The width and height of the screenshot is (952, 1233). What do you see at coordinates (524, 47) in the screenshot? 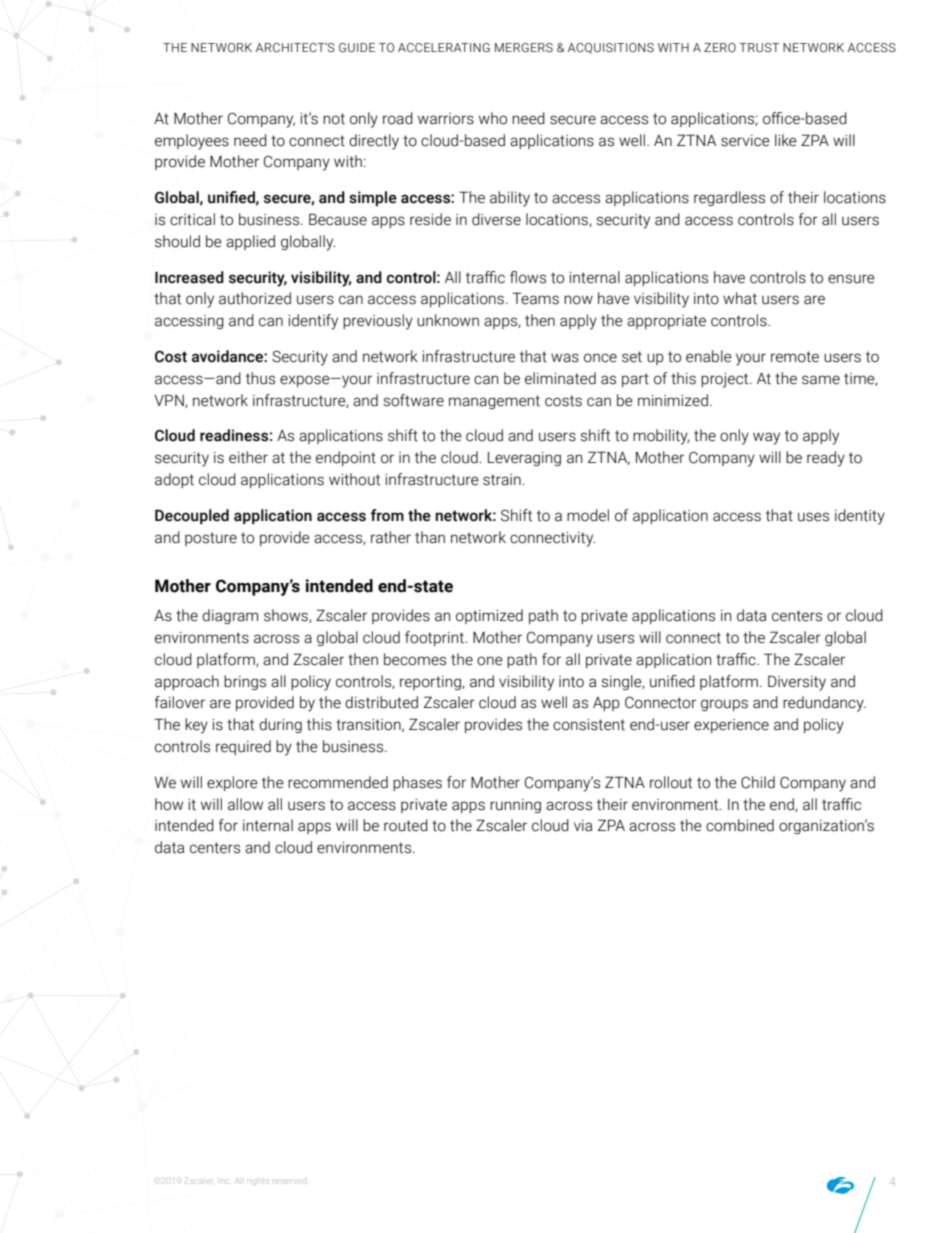
I see `MERGERS` at bounding box center [524, 47].
